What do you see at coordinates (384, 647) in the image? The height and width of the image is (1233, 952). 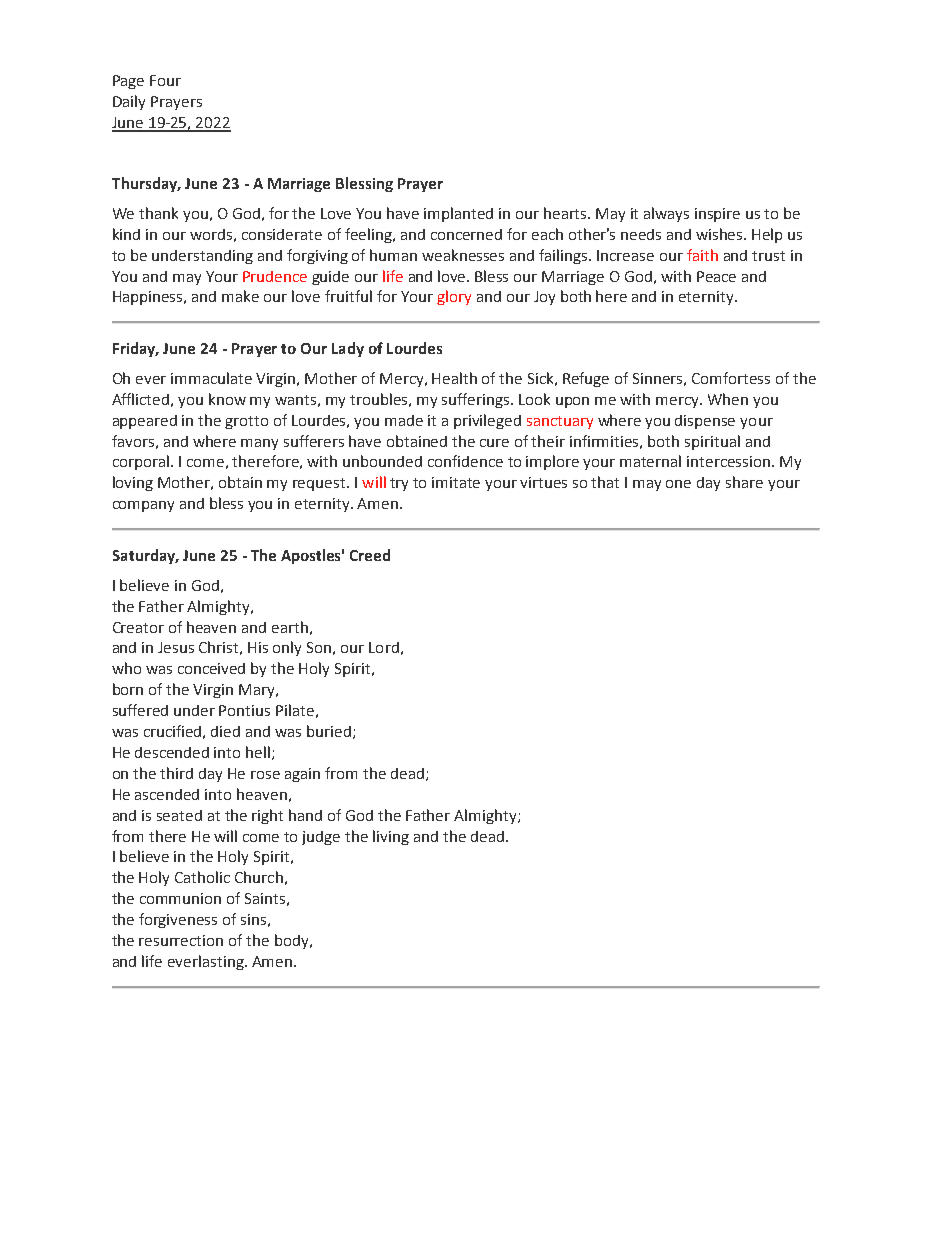 I see `Lord` at bounding box center [384, 647].
